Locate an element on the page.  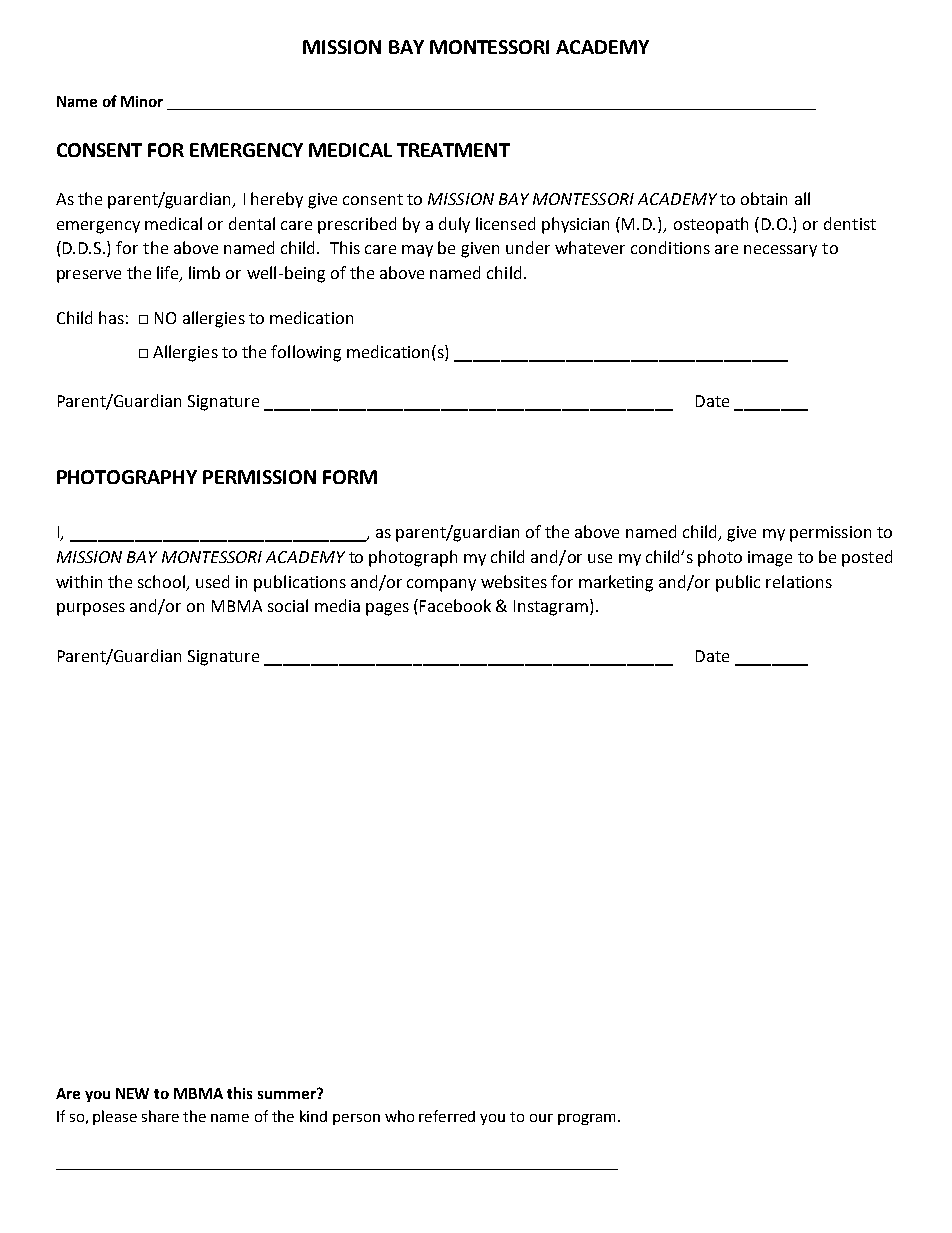
NEW is located at coordinates (132, 1093).
